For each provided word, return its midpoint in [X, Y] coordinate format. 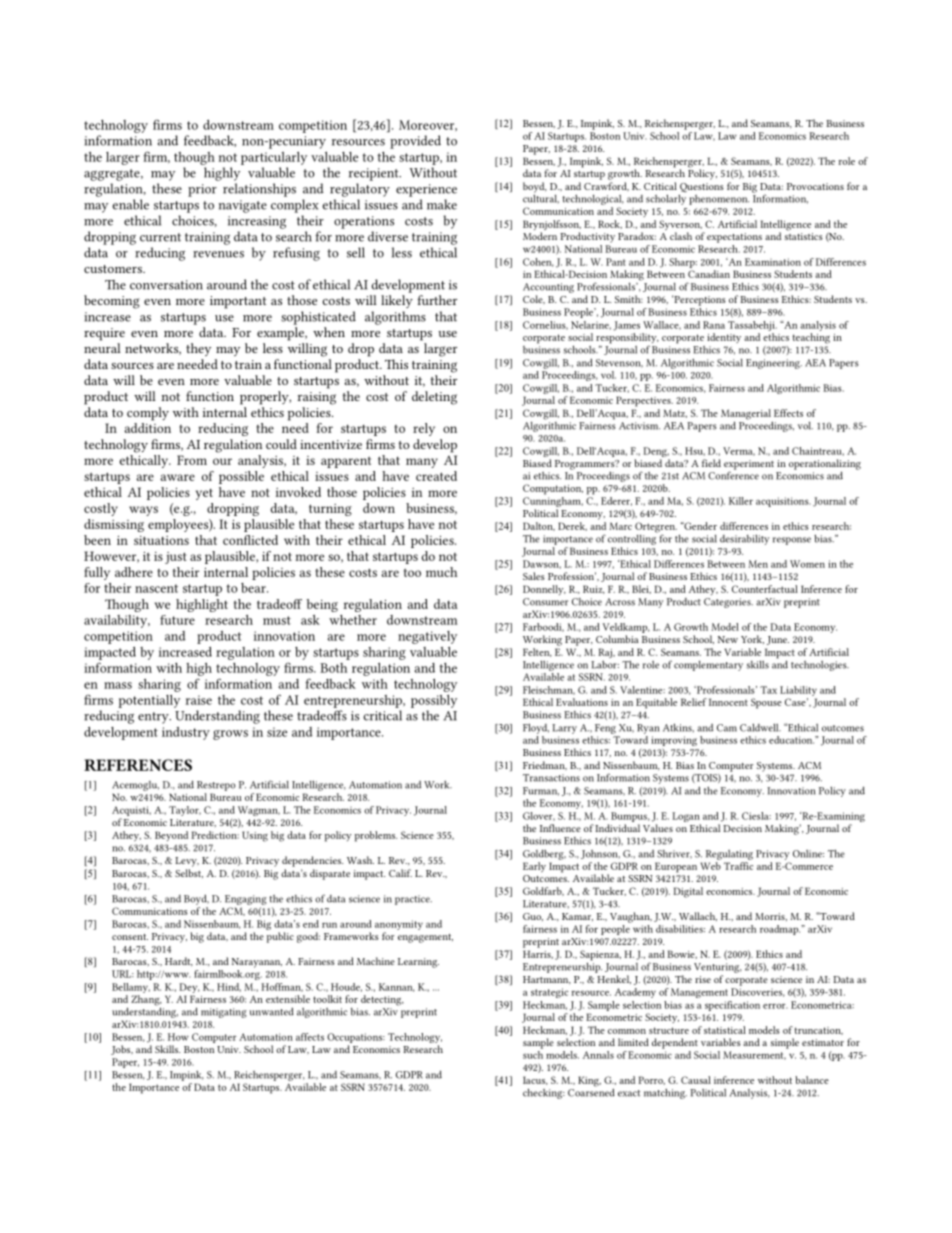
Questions [701, 189]
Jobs [122, 1050]
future [177, 620]
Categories [728, 603]
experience [426, 190]
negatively [427, 637]
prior [202, 190]
